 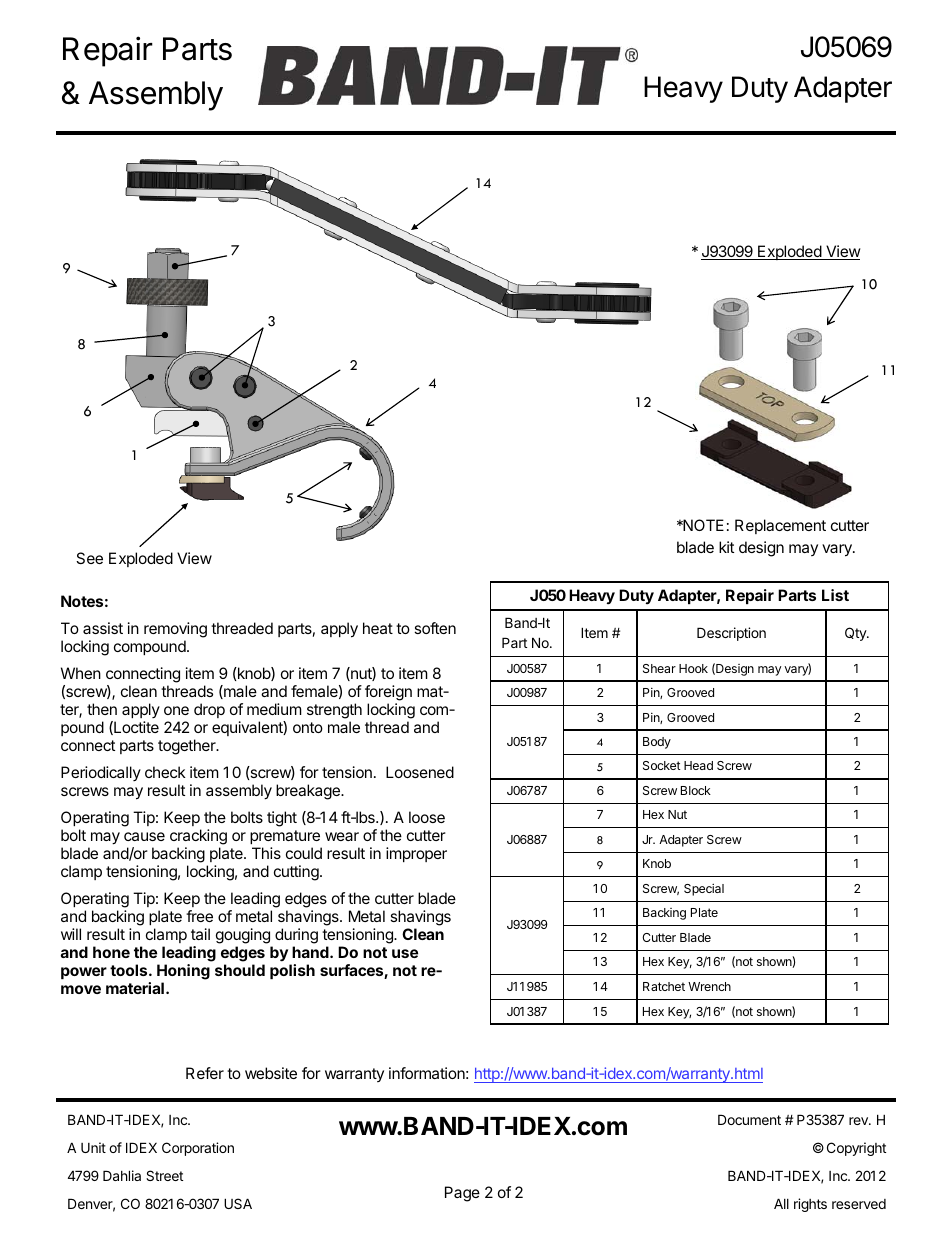 What do you see at coordinates (311, 952) in the image?
I see `hand` at bounding box center [311, 952].
